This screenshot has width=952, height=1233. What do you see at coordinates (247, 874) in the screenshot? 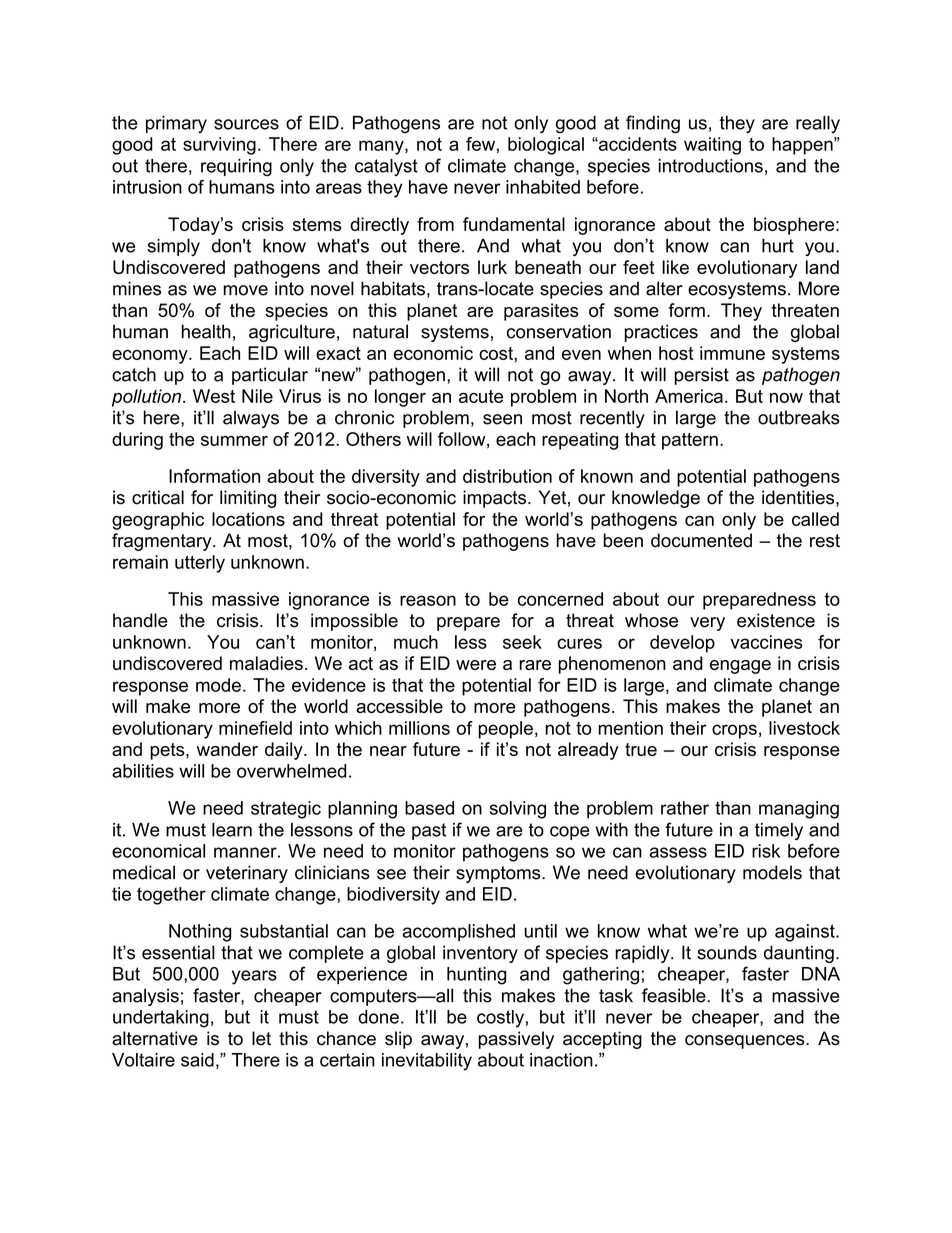
I see `veterinary` at bounding box center [247, 874].
